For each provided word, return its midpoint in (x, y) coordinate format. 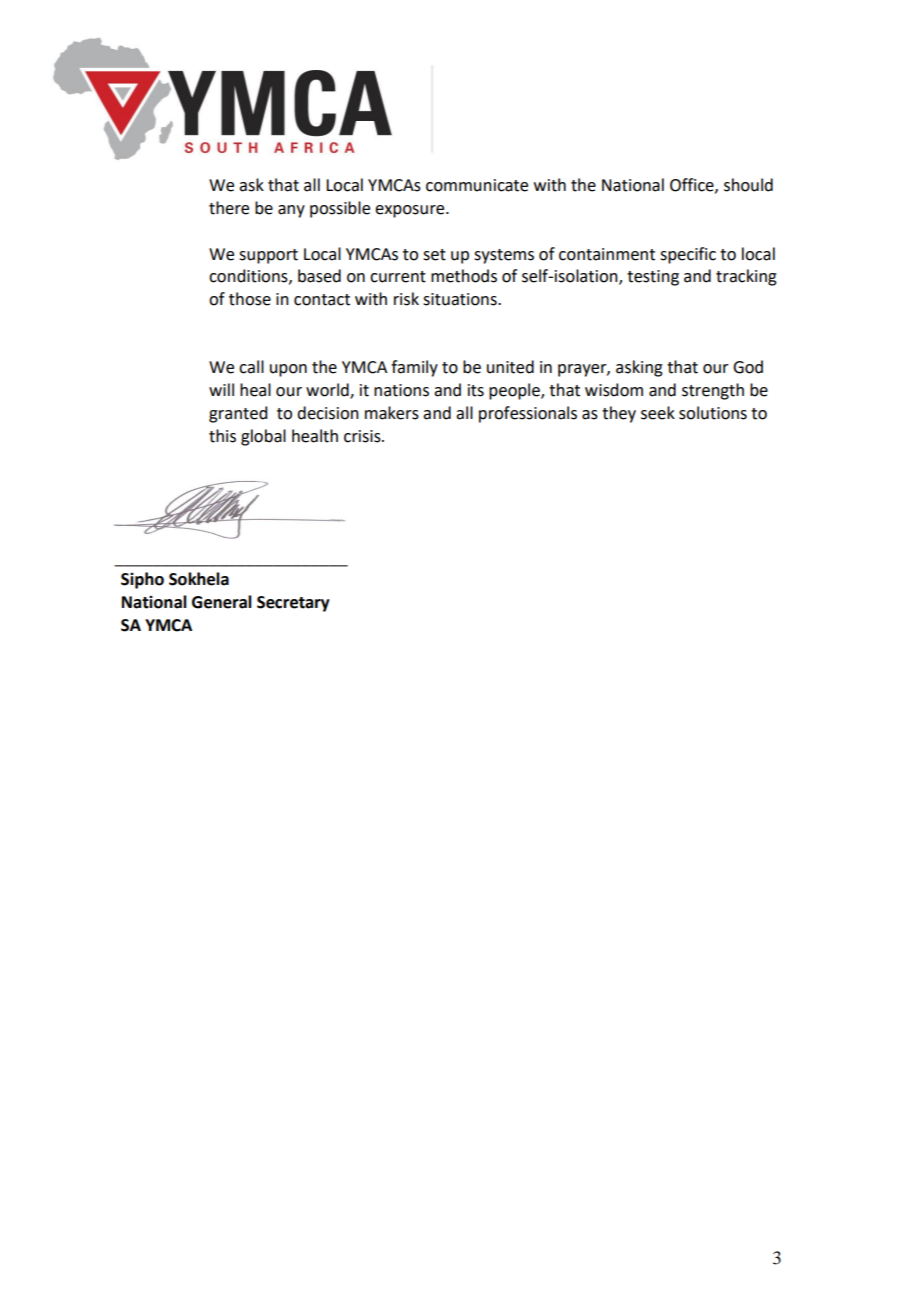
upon (288, 370)
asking (639, 368)
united (510, 367)
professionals (528, 414)
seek (658, 413)
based (319, 276)
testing (653, 278)
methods (464, 276)
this (222, 436)
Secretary (293, 604)
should (748, 185)
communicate (477, 185)
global (263, 437)
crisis (363, 436)
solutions (713, 413)
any (291, 211)
